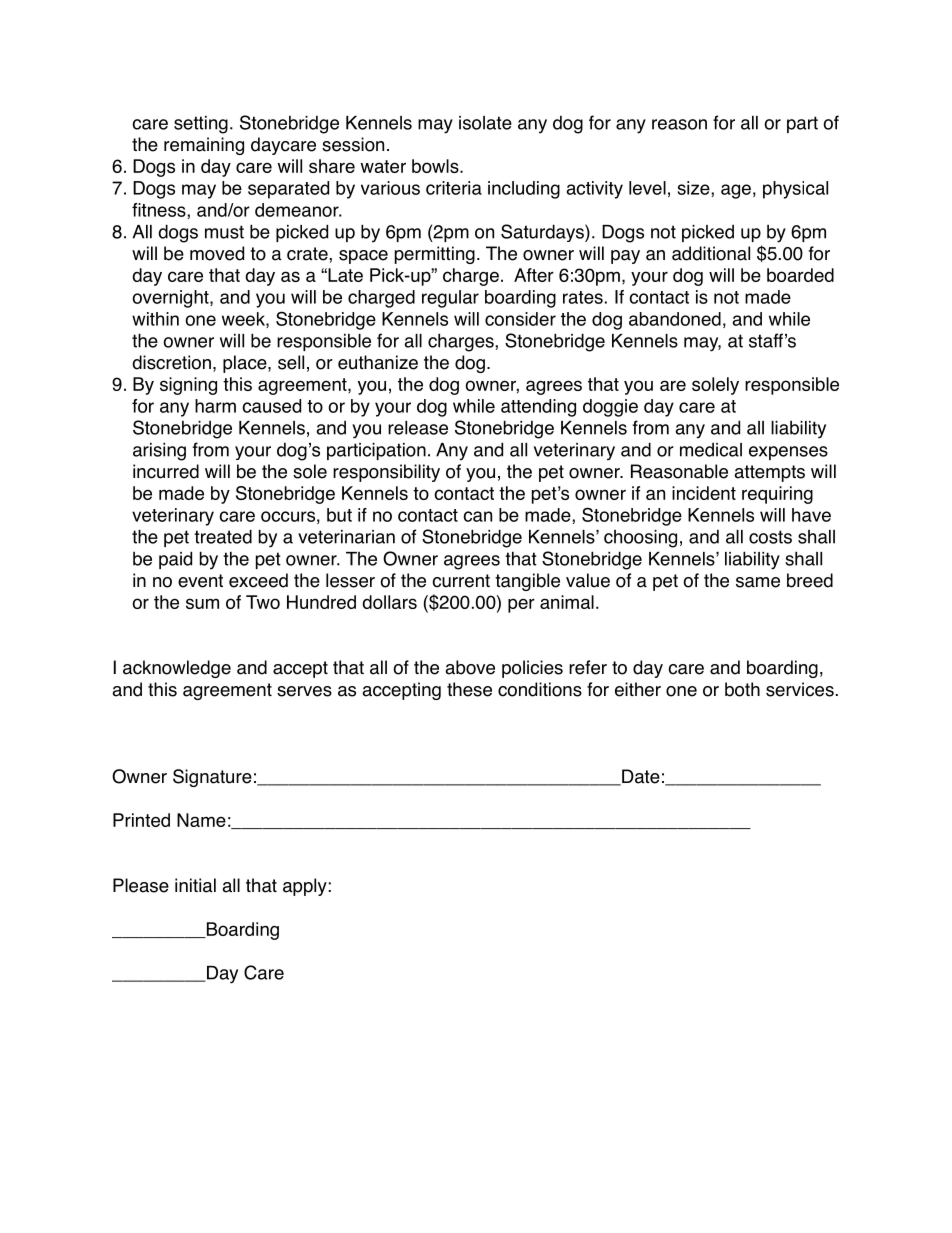 This image has width=952, height=1233. I want to click on initial, so click(195, 885).
